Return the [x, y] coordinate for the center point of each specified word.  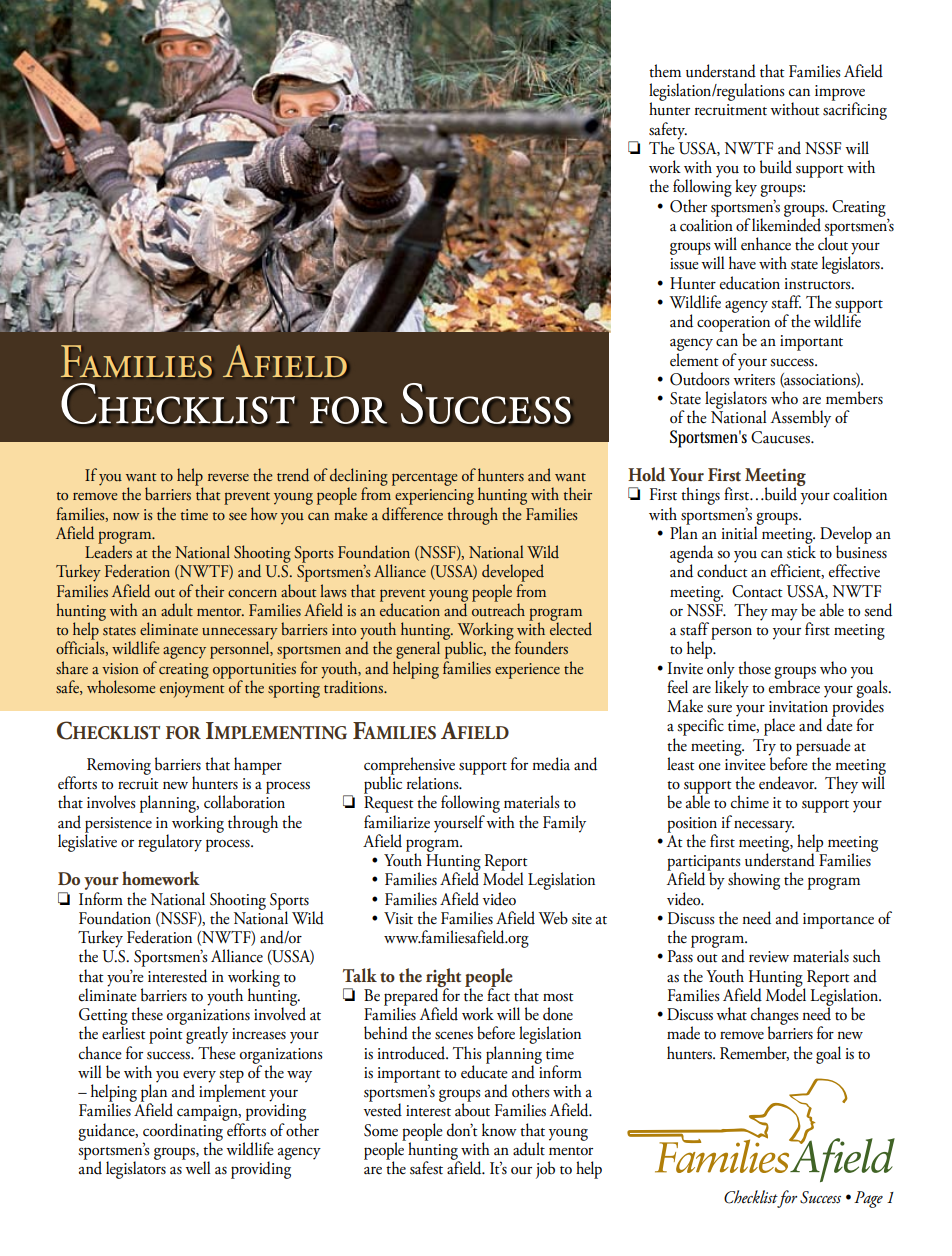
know [499, 1130]
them [665, 71]
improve [840, 94]
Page [868, 1199]
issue [684, 264]
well [196, 1167]
